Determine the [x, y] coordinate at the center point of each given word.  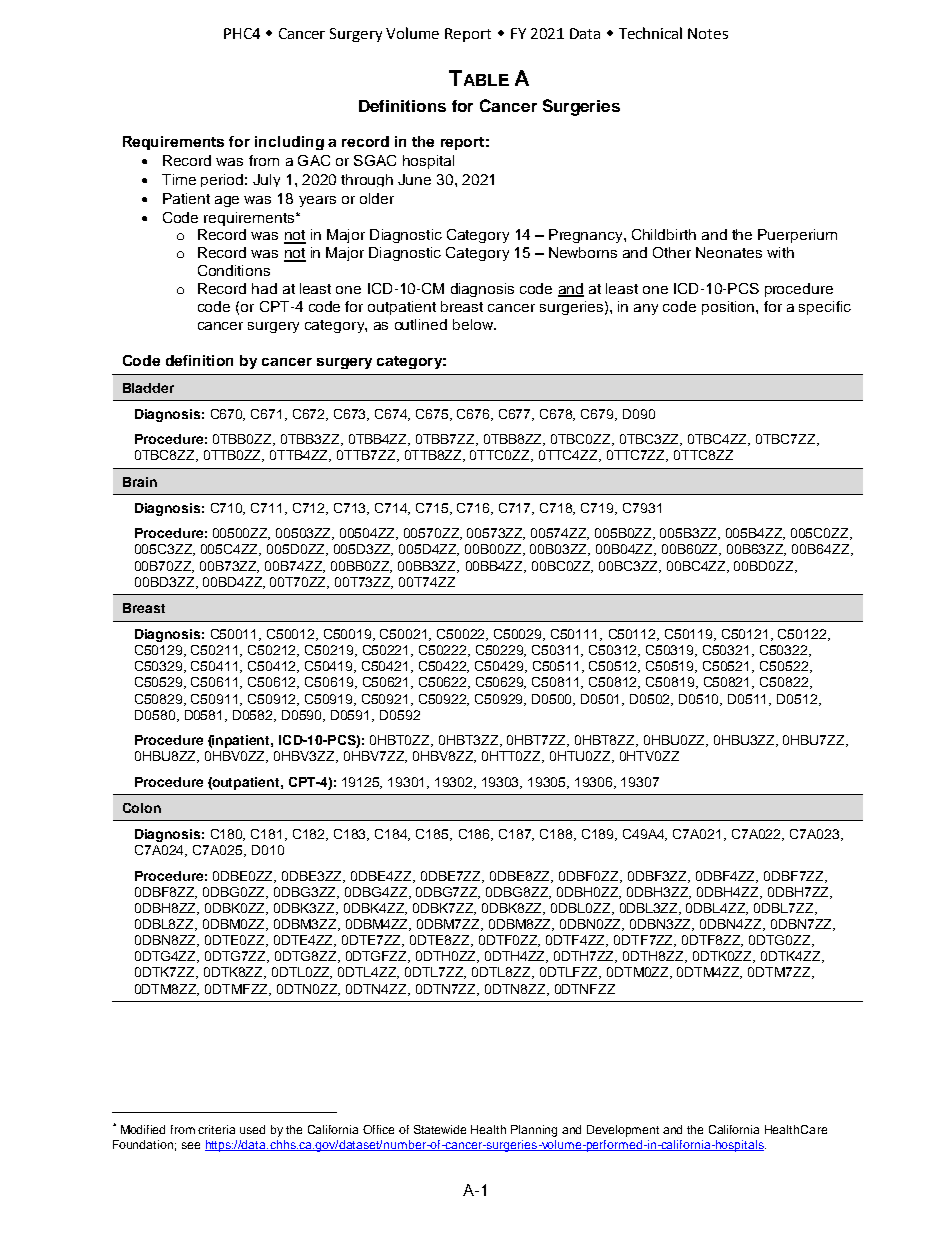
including [289, 143]
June [414, 179]
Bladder [148, 388]
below [474, 324]
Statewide [440, 1129]
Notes [708, 33]
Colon [142, 808]
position [728, 308]
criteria [216, 1129]
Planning [534, 1131]
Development [623, 1131]
